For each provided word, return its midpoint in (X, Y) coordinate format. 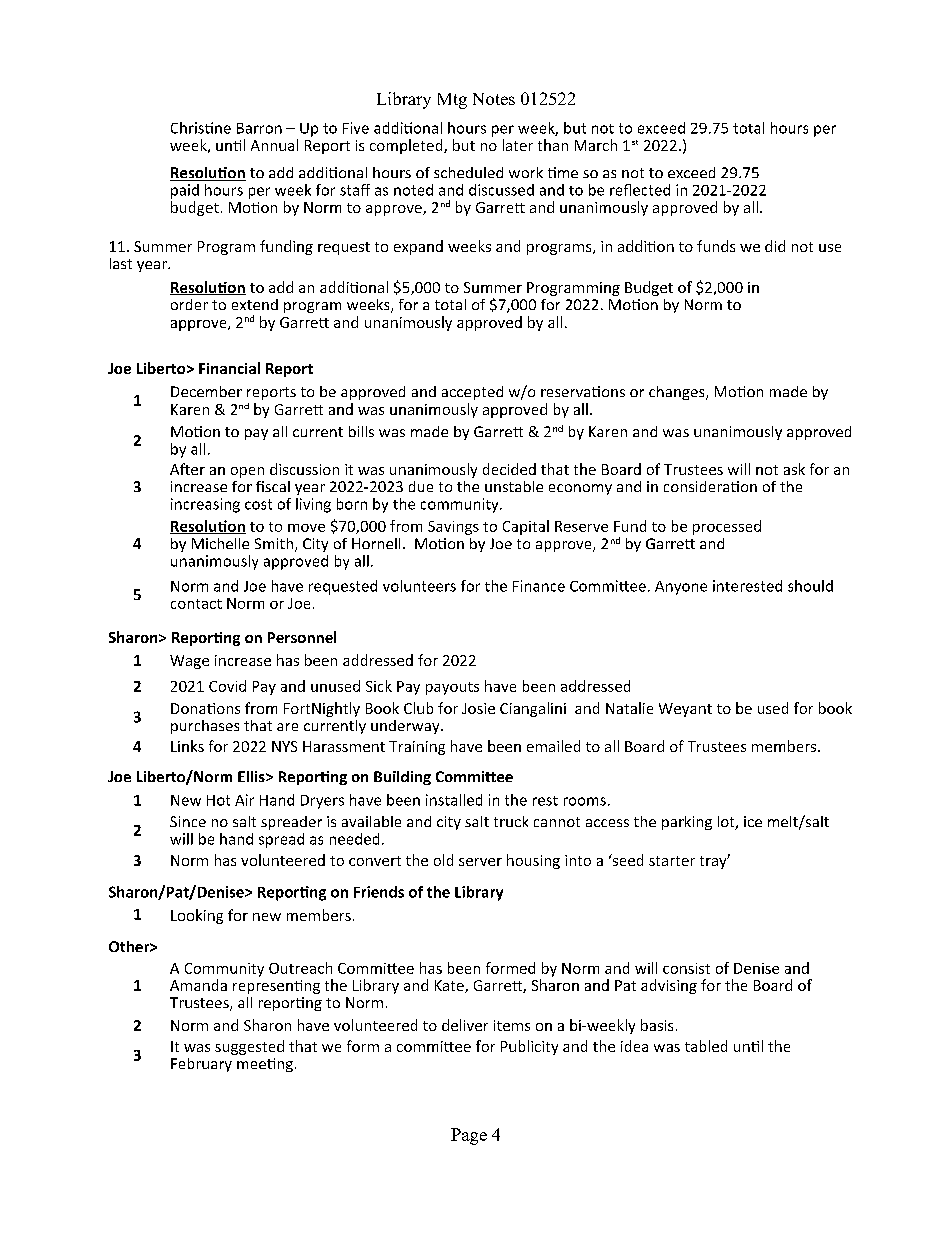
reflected (640, 190)
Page (469, 1136)
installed (454, 800)
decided (509, 469)
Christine (201, 128)
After (187, 469)
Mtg (452, 101)
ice (753, 821)
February (201, 1065)
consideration (710, 486)
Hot (218, 800)
